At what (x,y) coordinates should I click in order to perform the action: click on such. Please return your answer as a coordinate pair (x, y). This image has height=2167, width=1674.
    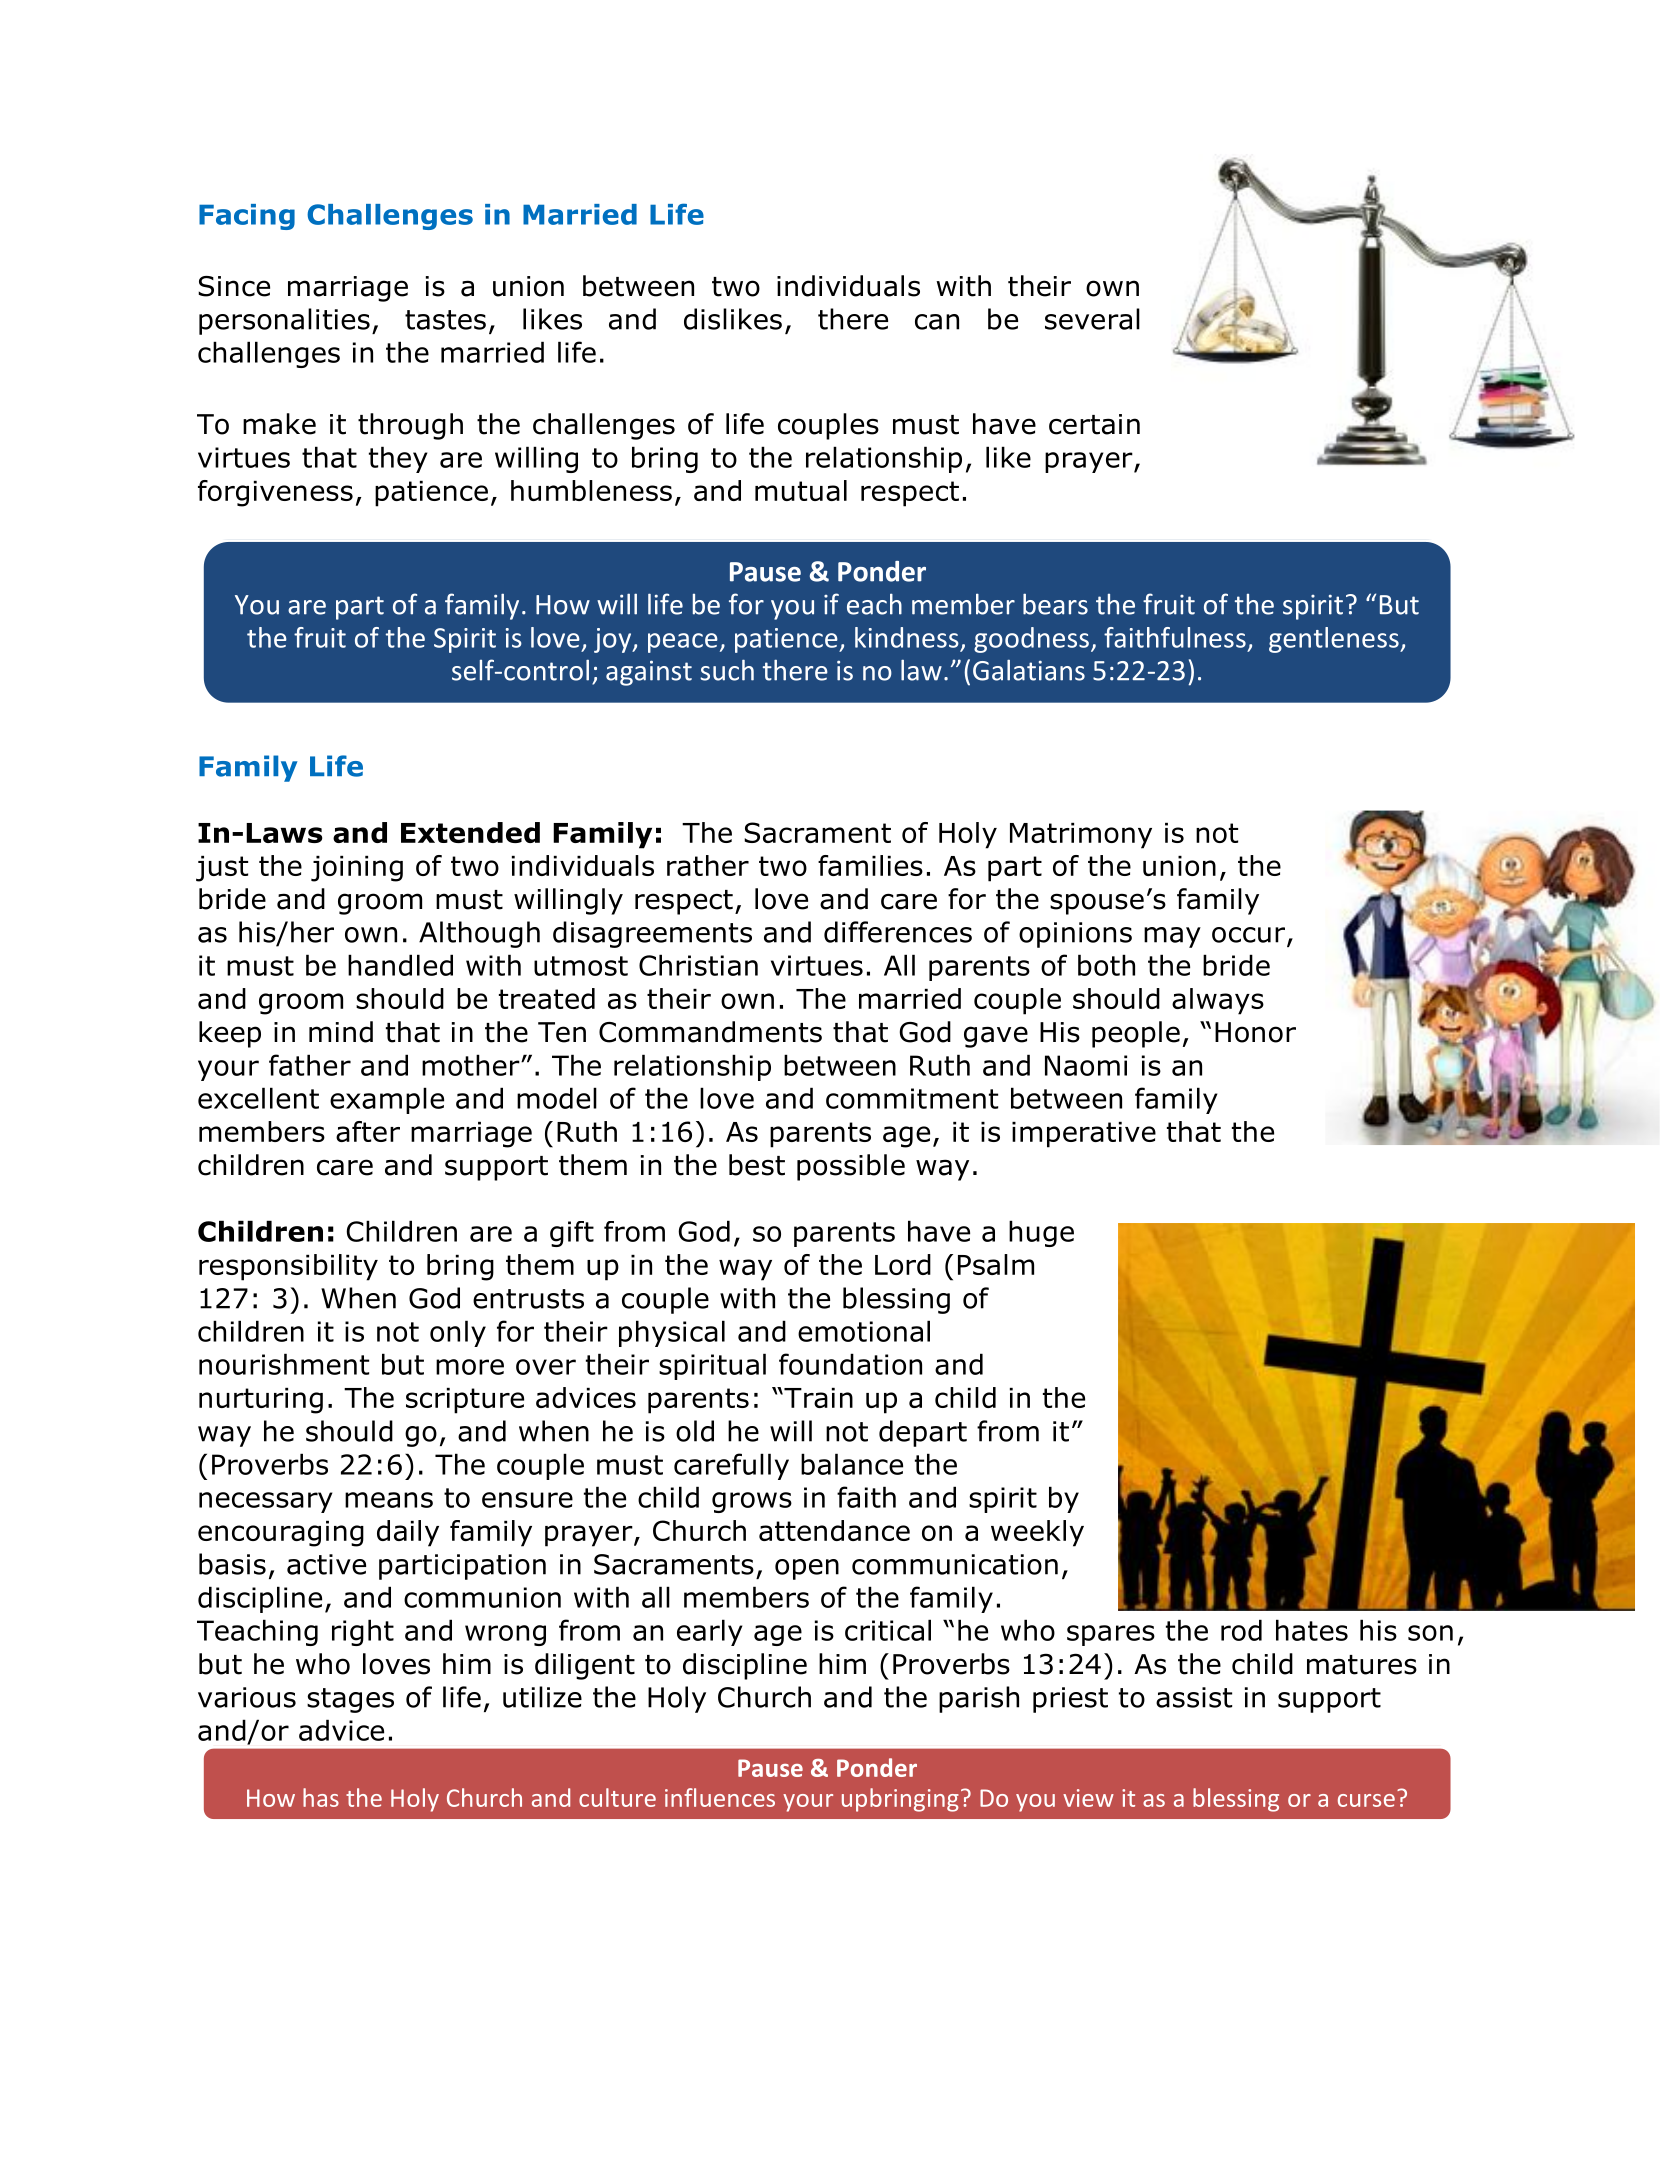
    Looking at the image, I should click on (727, 670).
